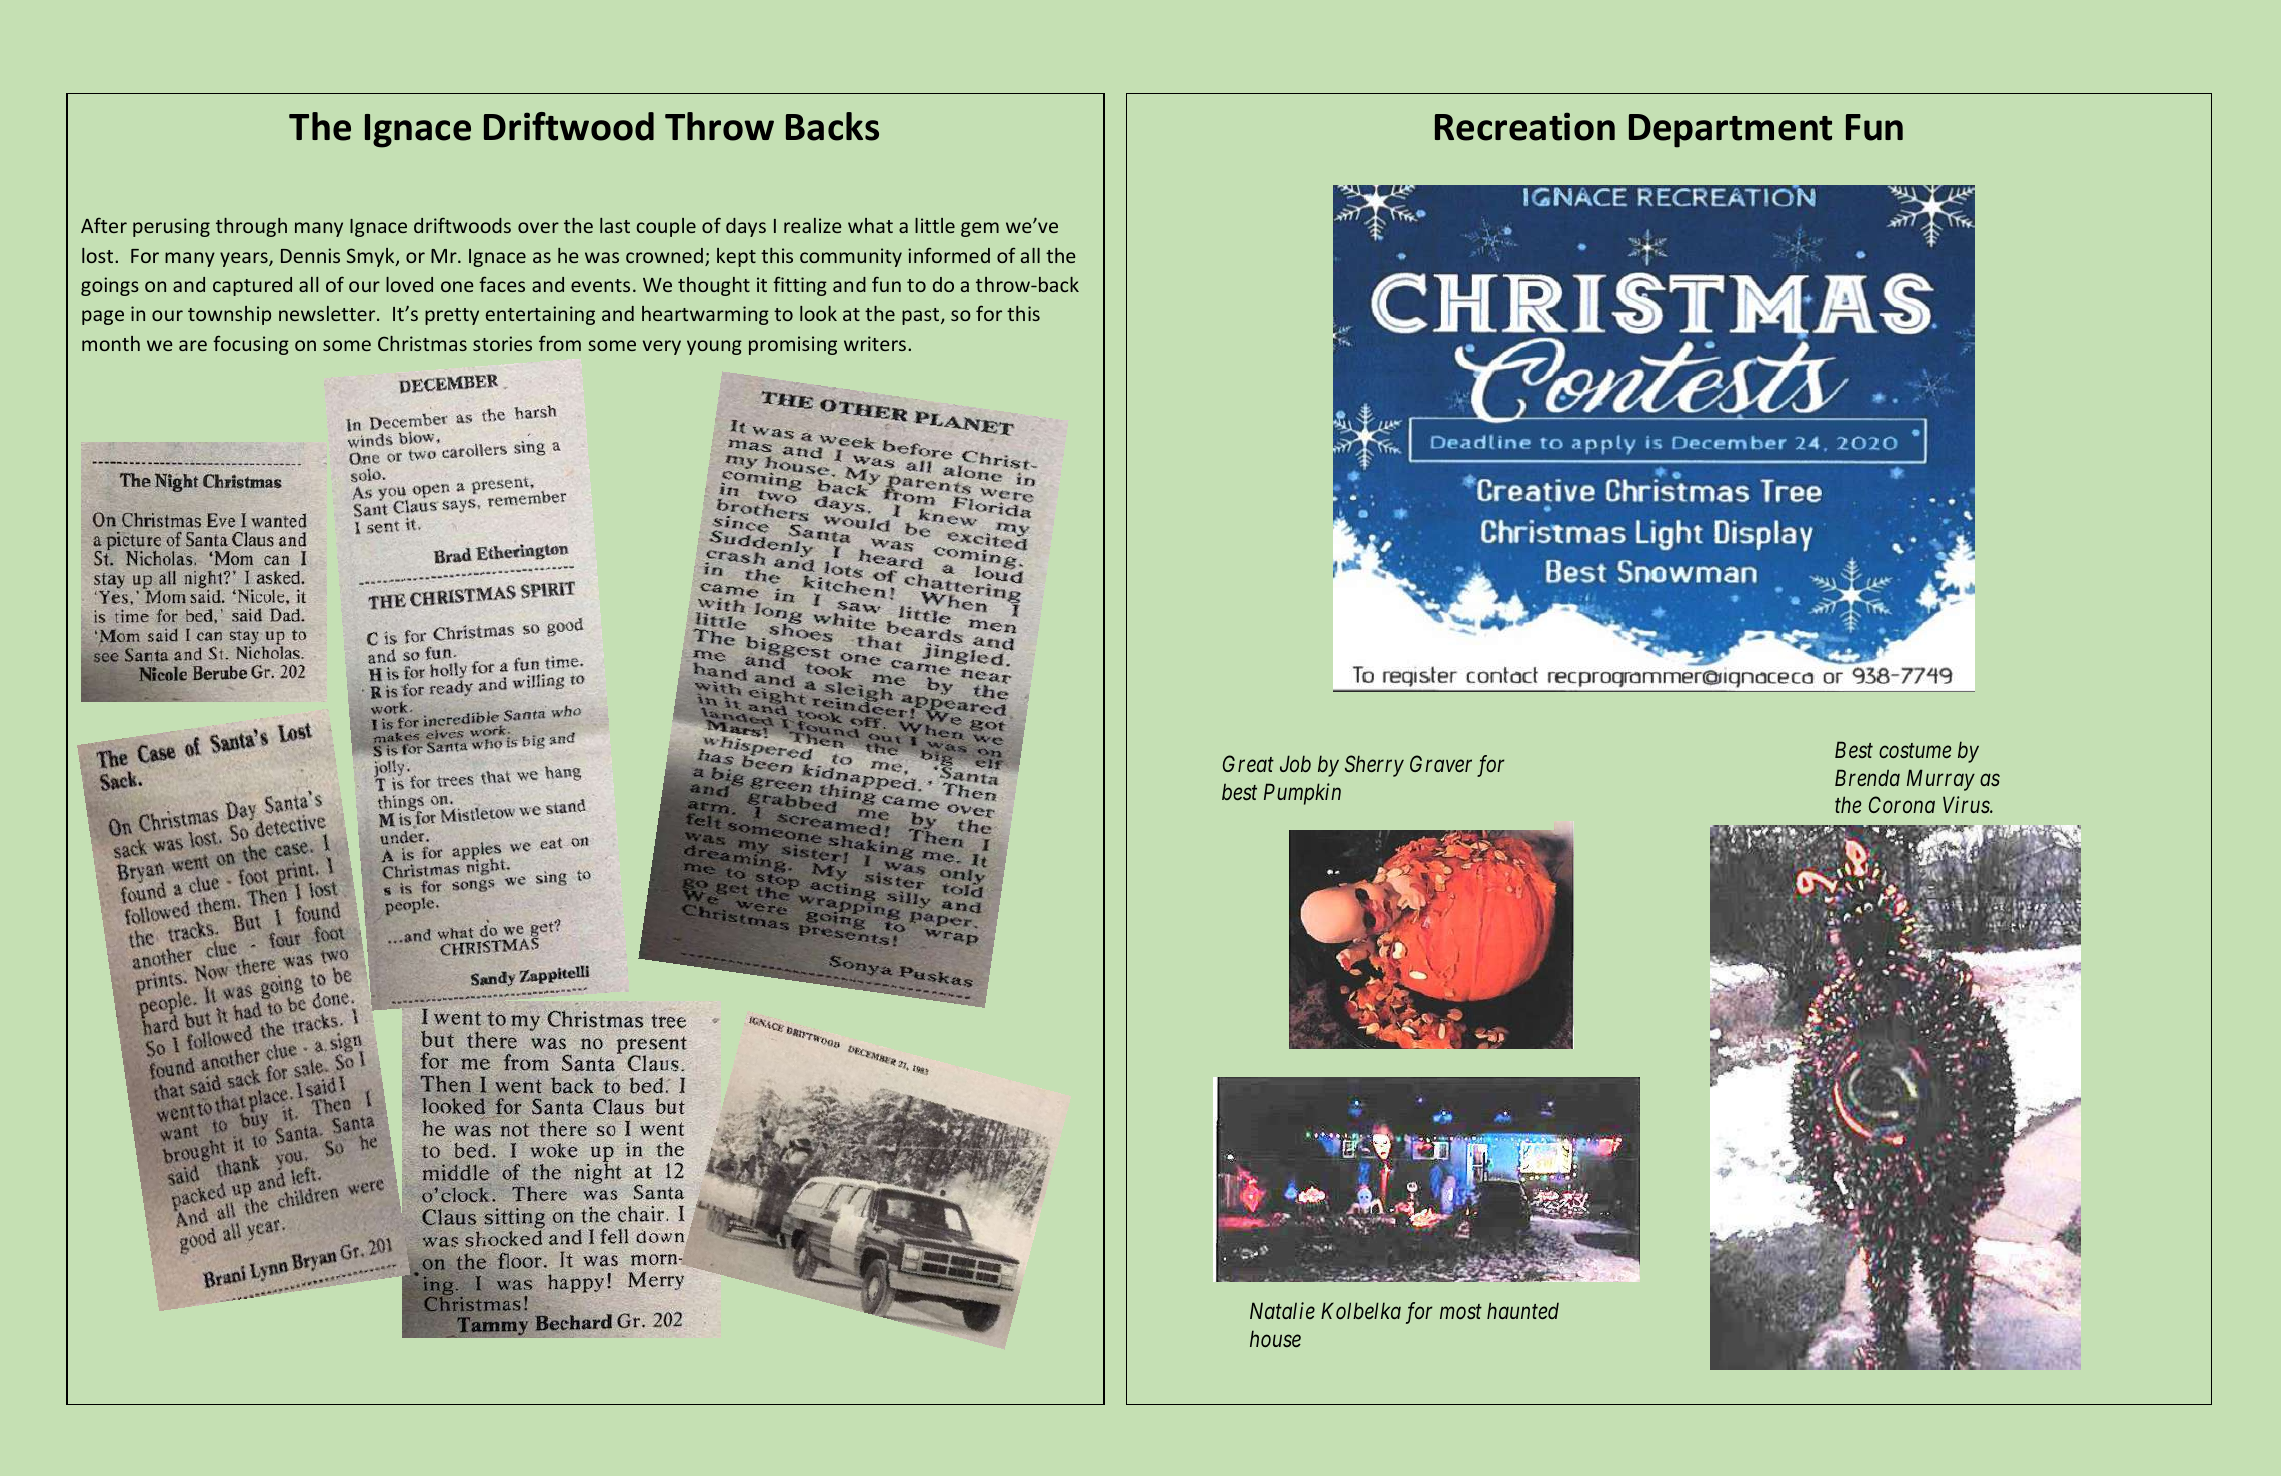  What do you see at coordinates (1275, 1338) in the screenshot?
I see `house` at bounding box center [1275, 1338].
